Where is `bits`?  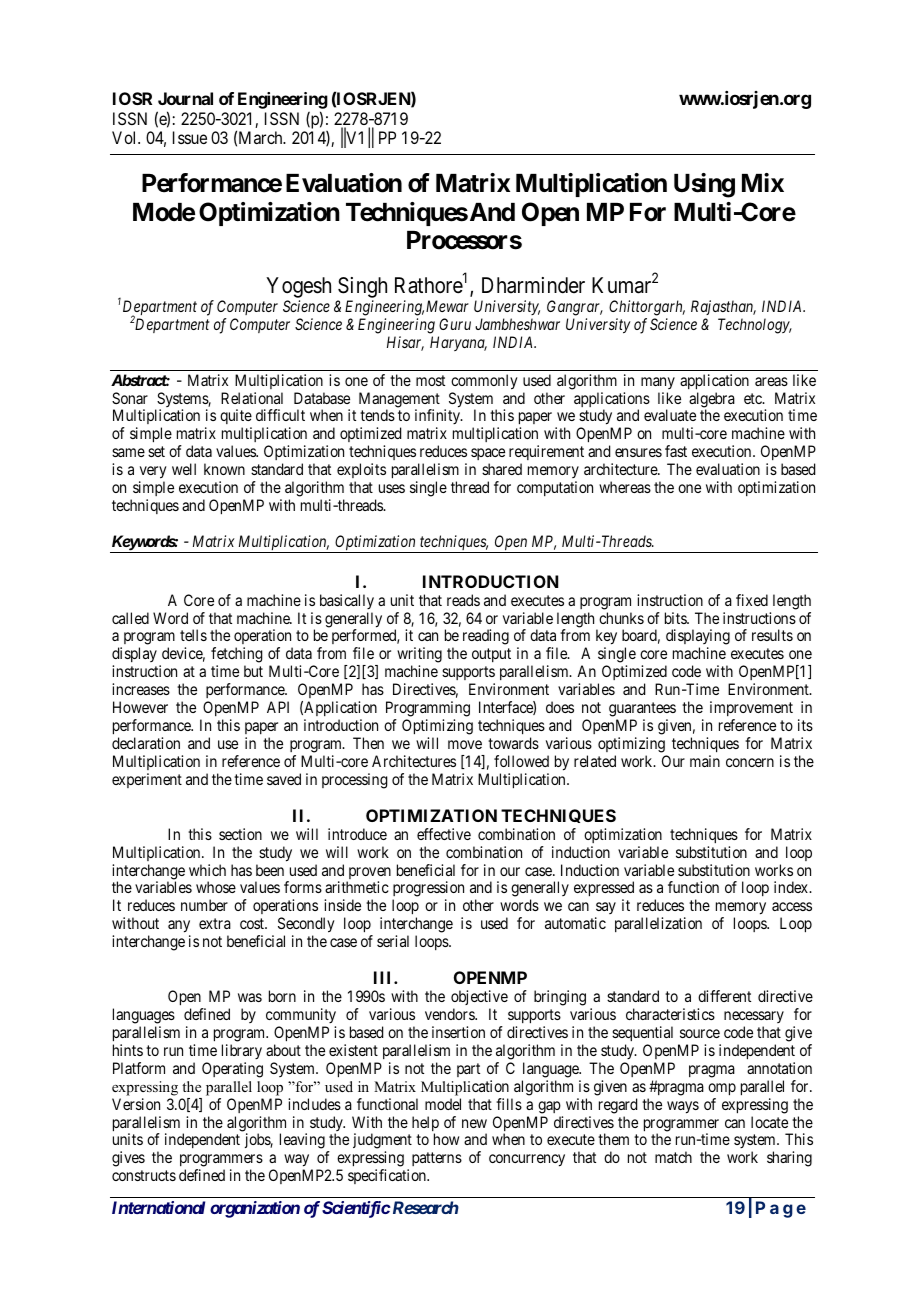
bits is located at coordinates (676, 618).
